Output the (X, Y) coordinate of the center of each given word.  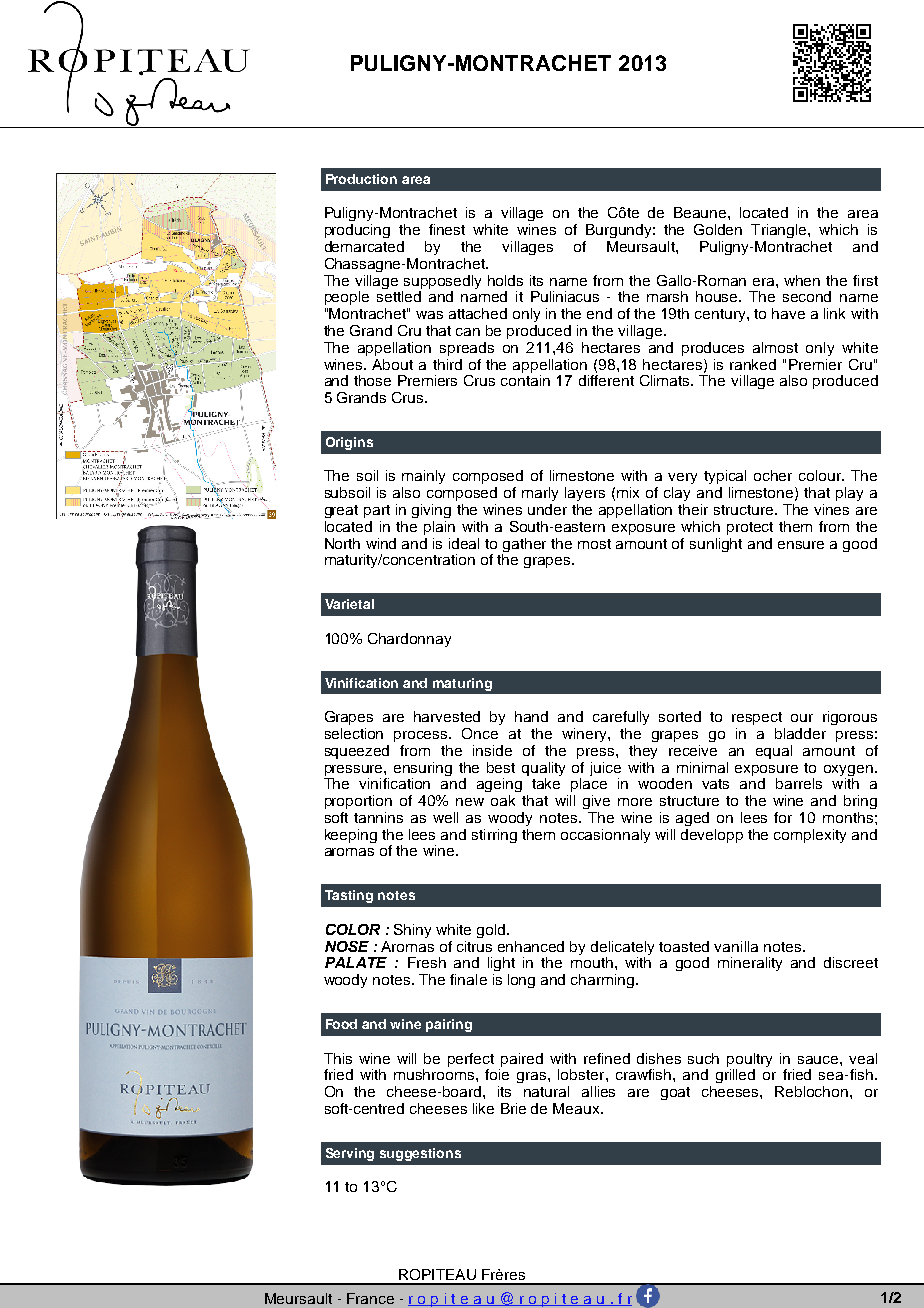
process (422, 736)
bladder (800, 733)
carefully (621, 718)
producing (357, 231)
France (370, 1298)
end (599, 313)
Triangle (780, 231)
